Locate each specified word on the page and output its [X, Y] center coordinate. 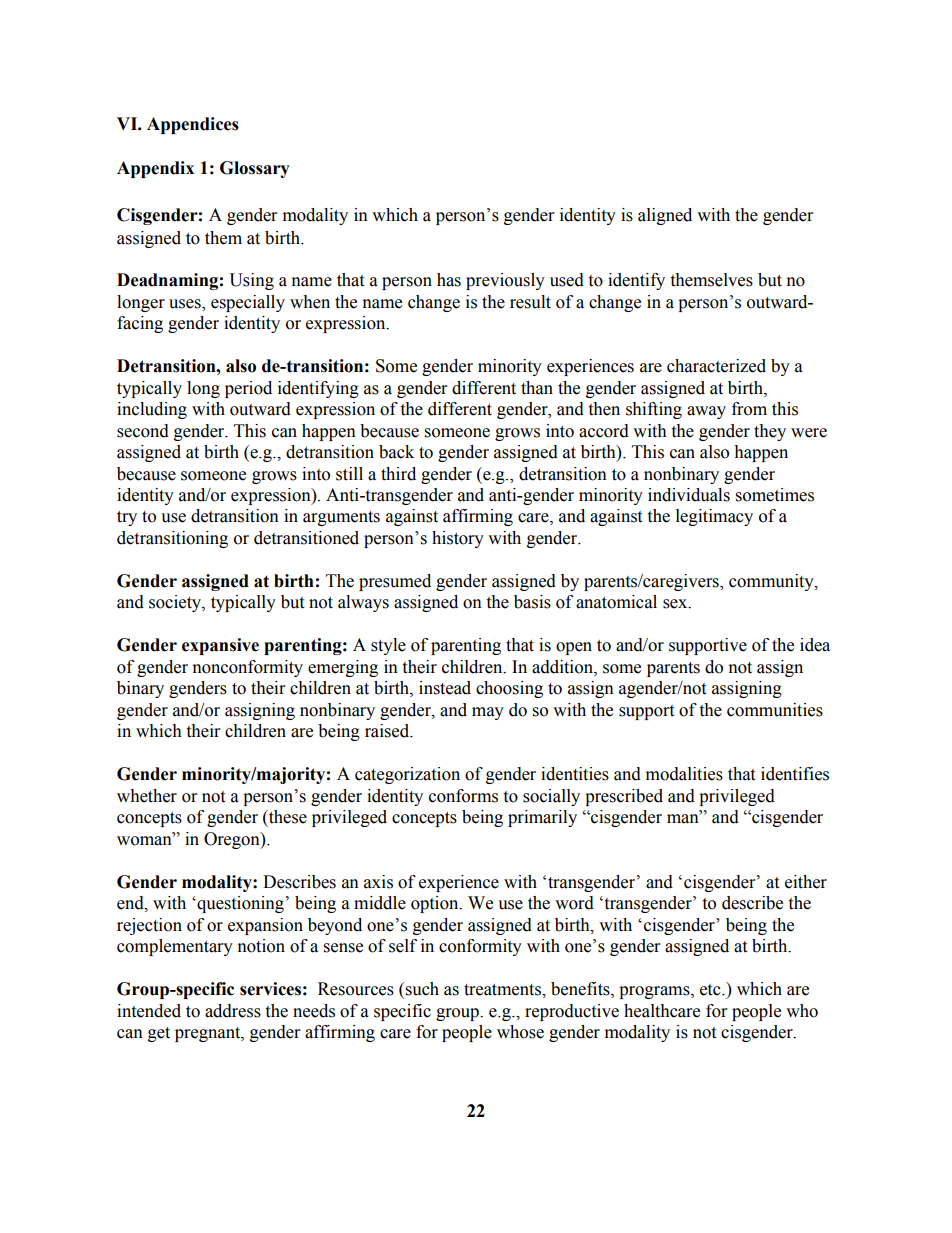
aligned [665, 216]
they [770, 432]
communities [775, 710]
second [143, 431]
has [449, 280]
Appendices [193, 125]
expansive [220, 646]
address [233, 1011]
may [488, 713]
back [396, 452]
